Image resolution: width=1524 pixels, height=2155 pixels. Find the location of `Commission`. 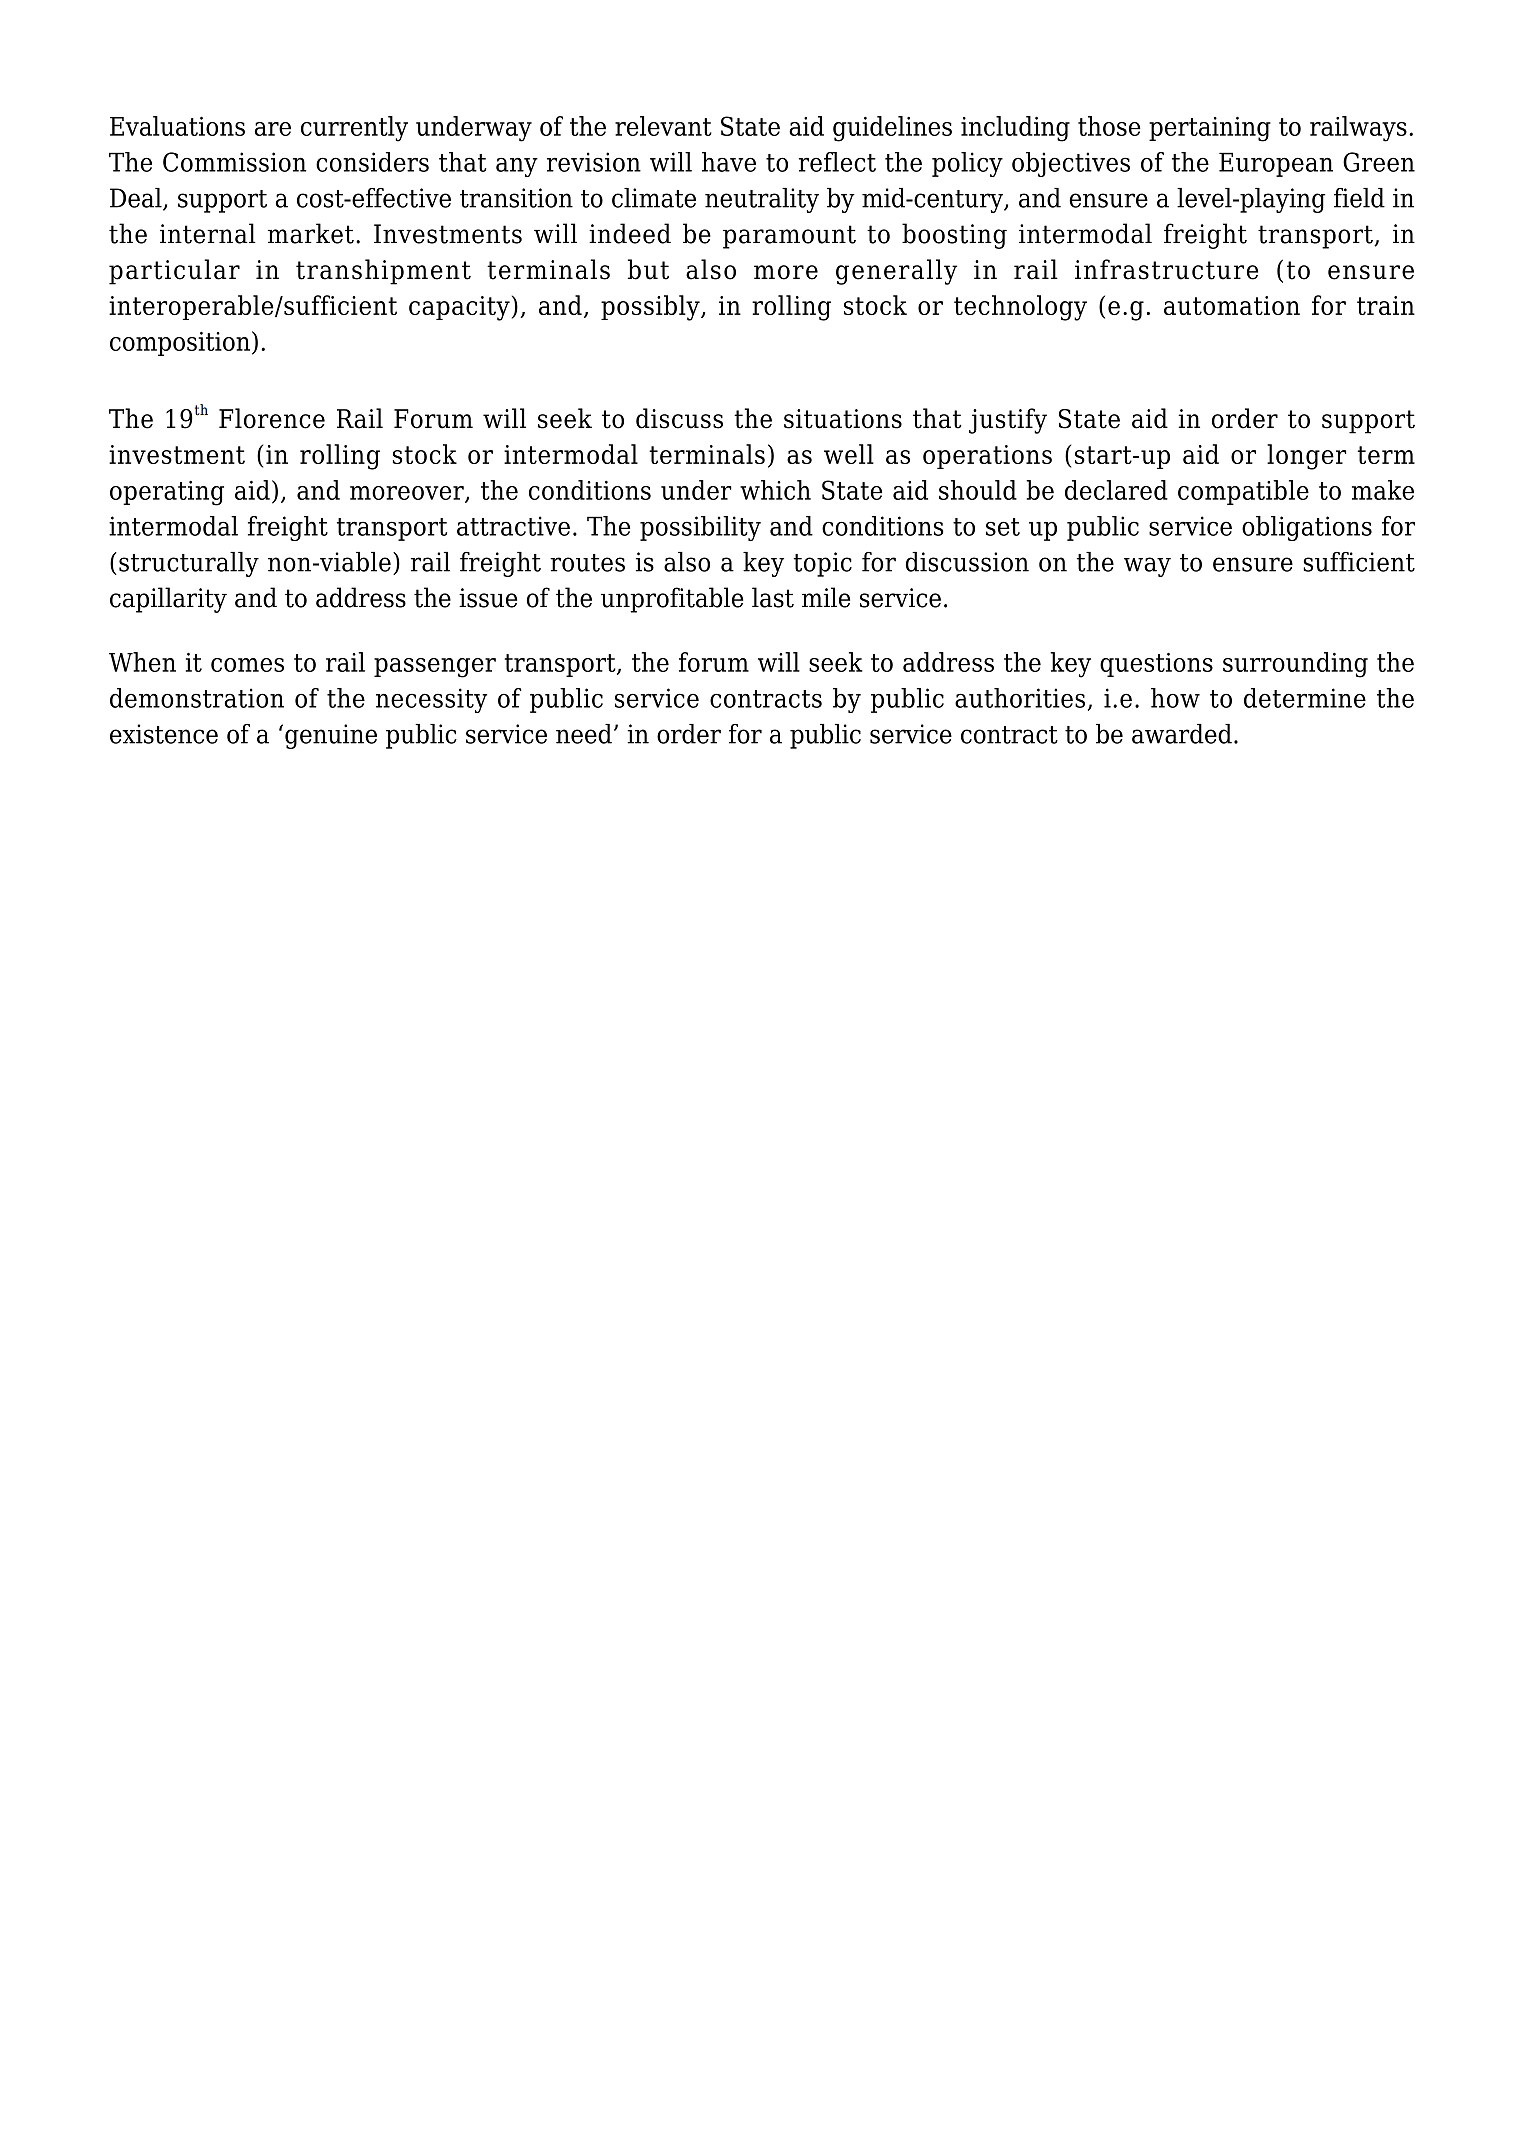

Commission is located at coordinates (234, 162).
